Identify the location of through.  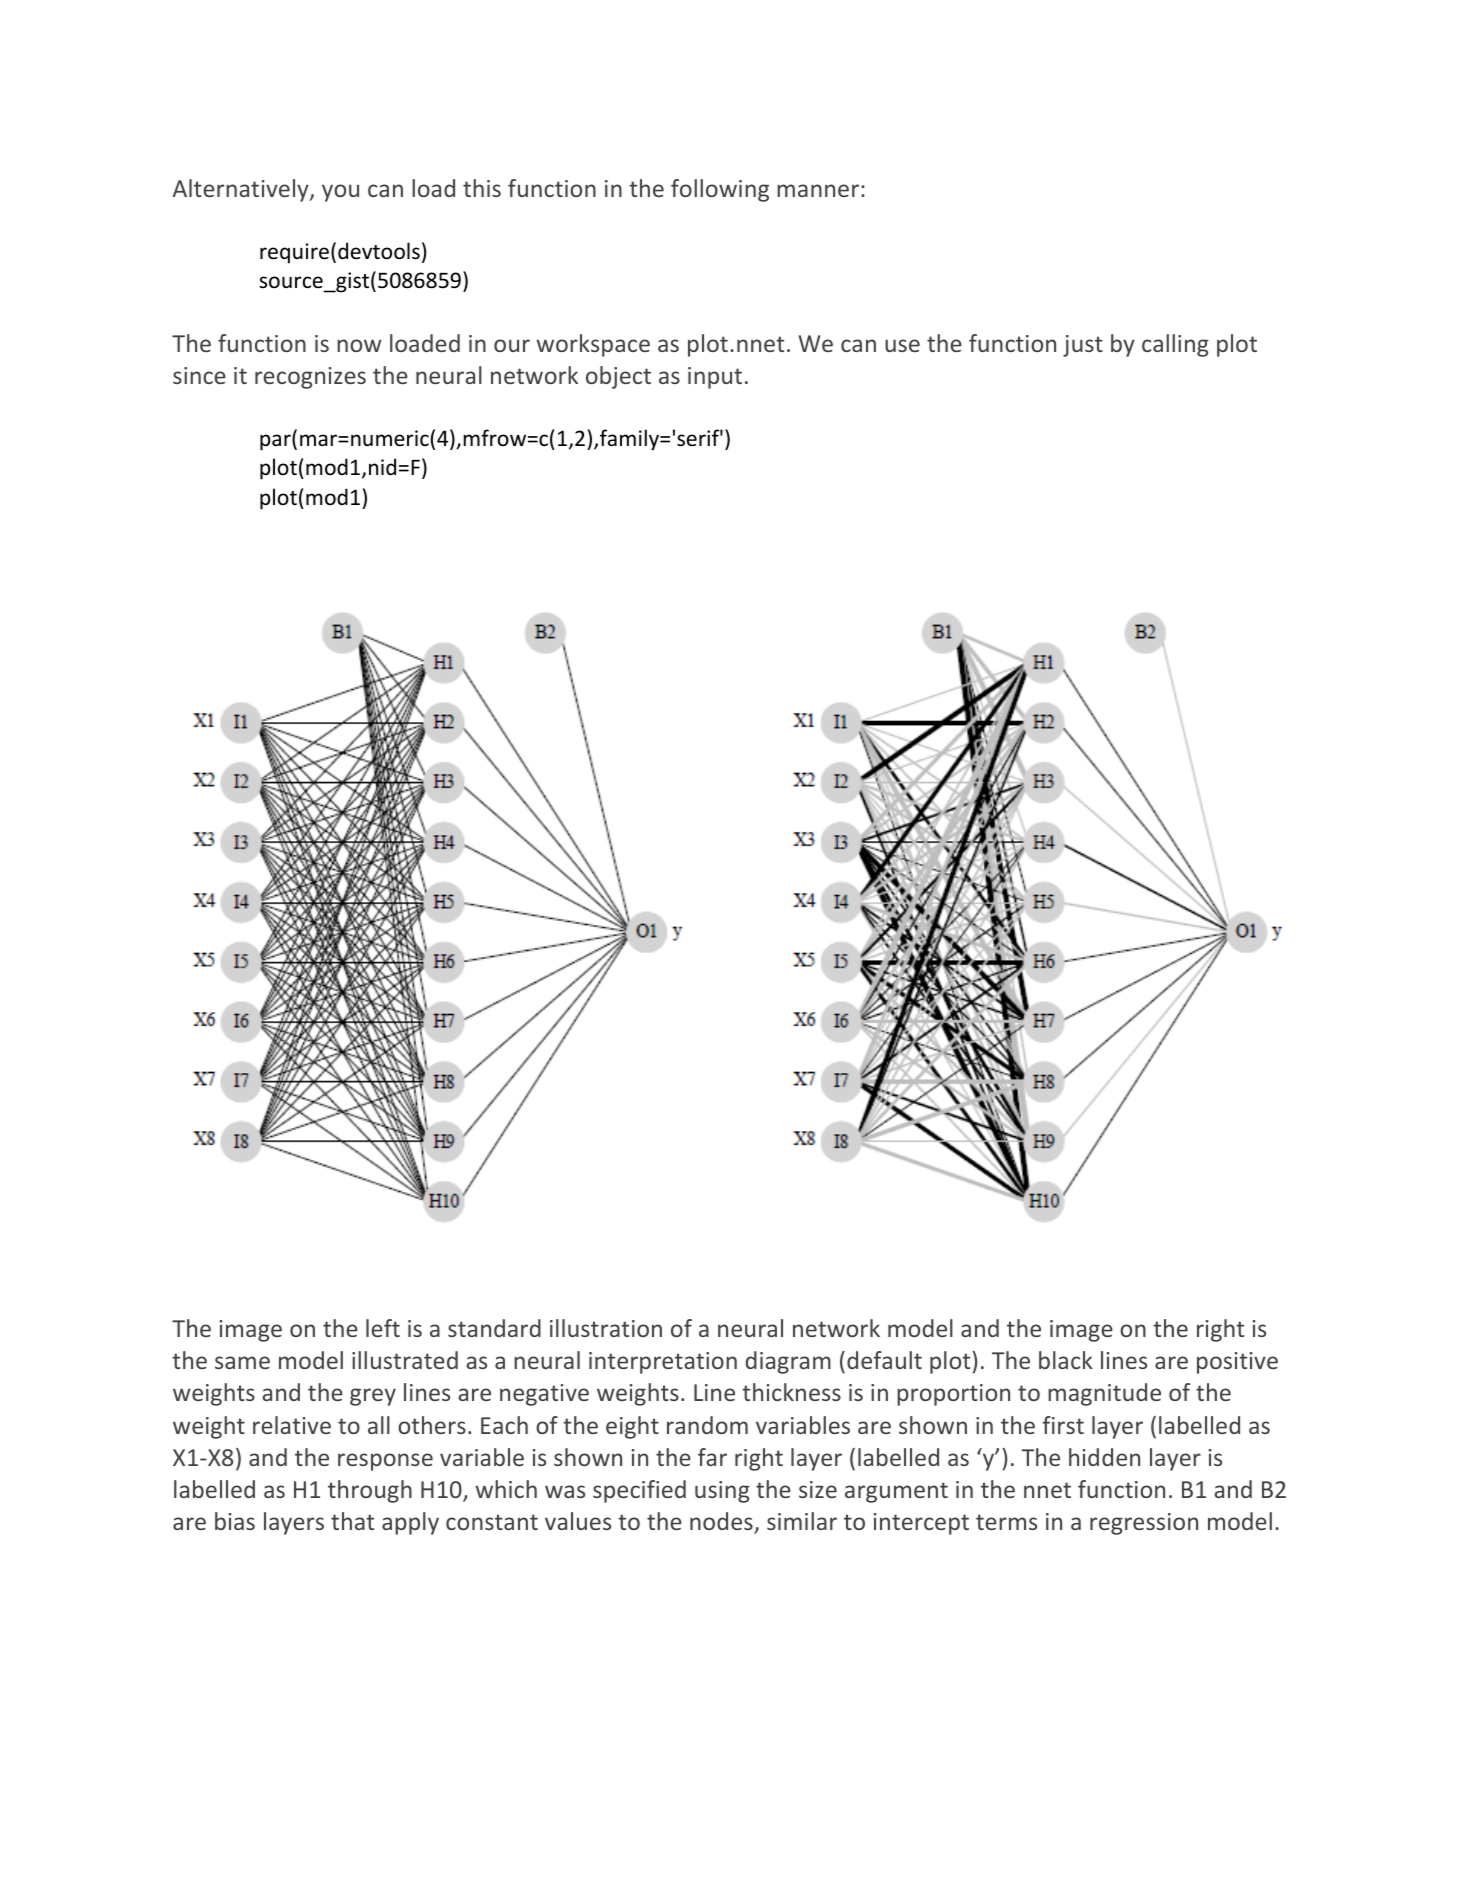
(370, 1491).
